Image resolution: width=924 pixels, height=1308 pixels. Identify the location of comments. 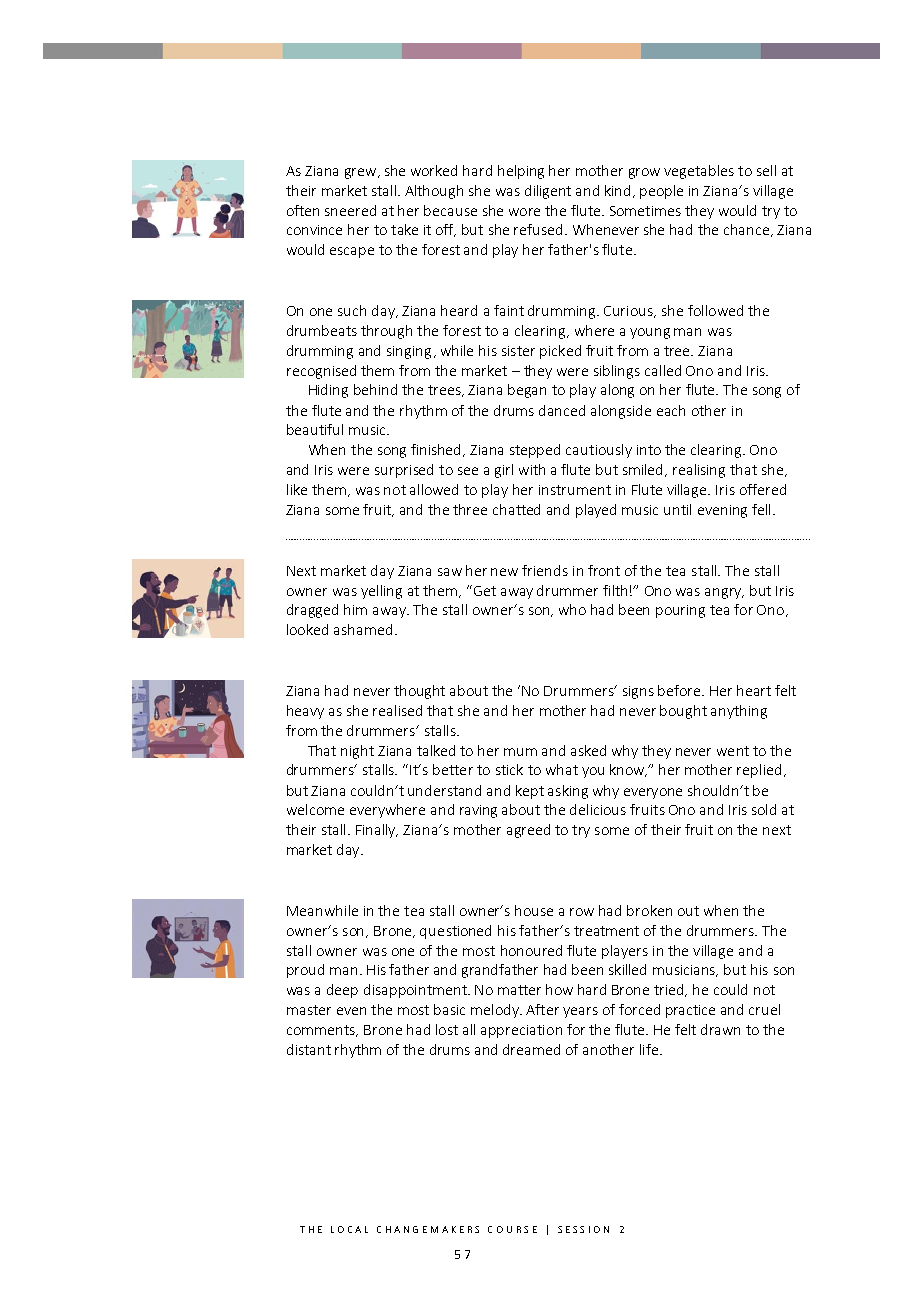
(322, 1031).
